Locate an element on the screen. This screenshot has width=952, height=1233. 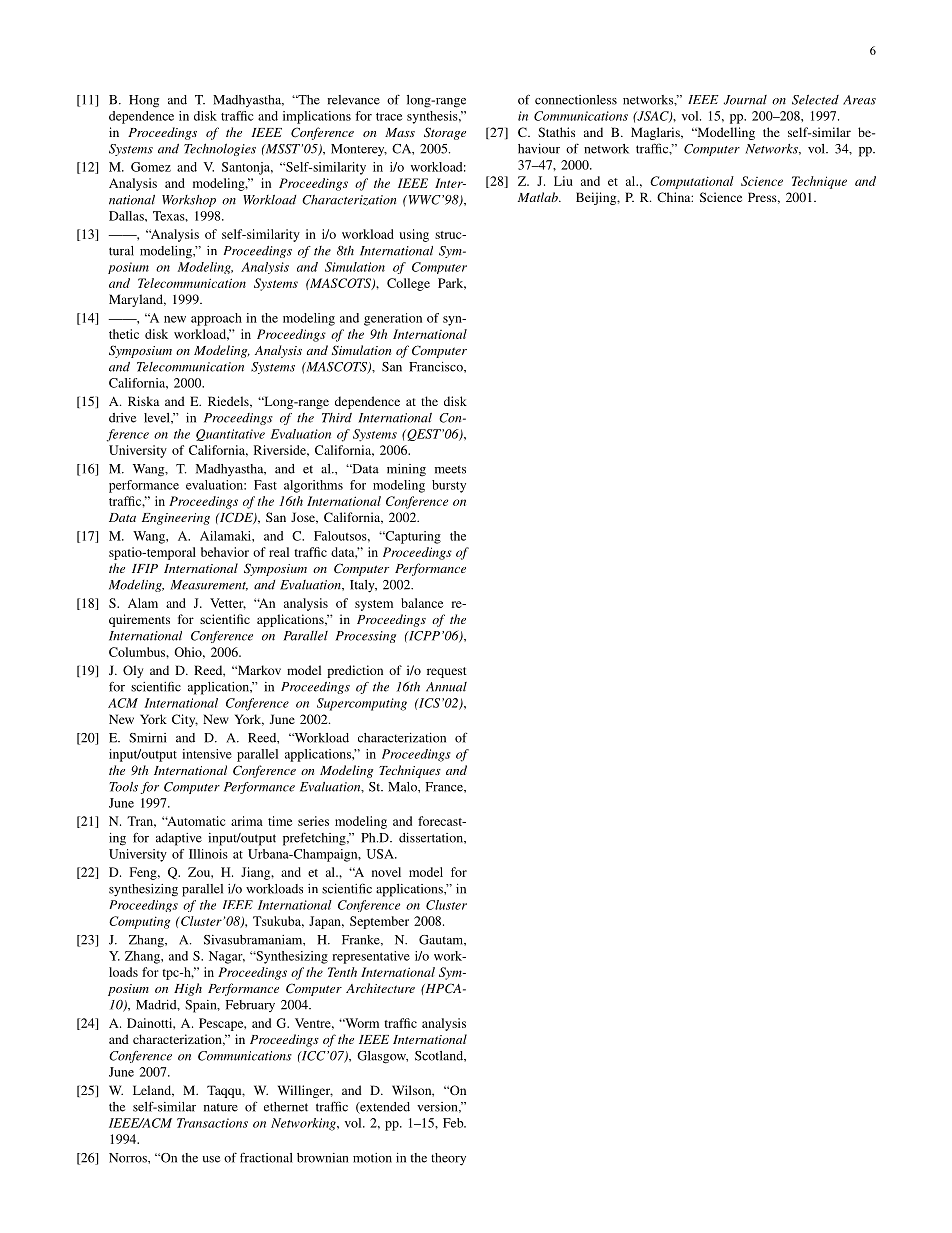
Glasgow is located at coordinates (382, 1057).
